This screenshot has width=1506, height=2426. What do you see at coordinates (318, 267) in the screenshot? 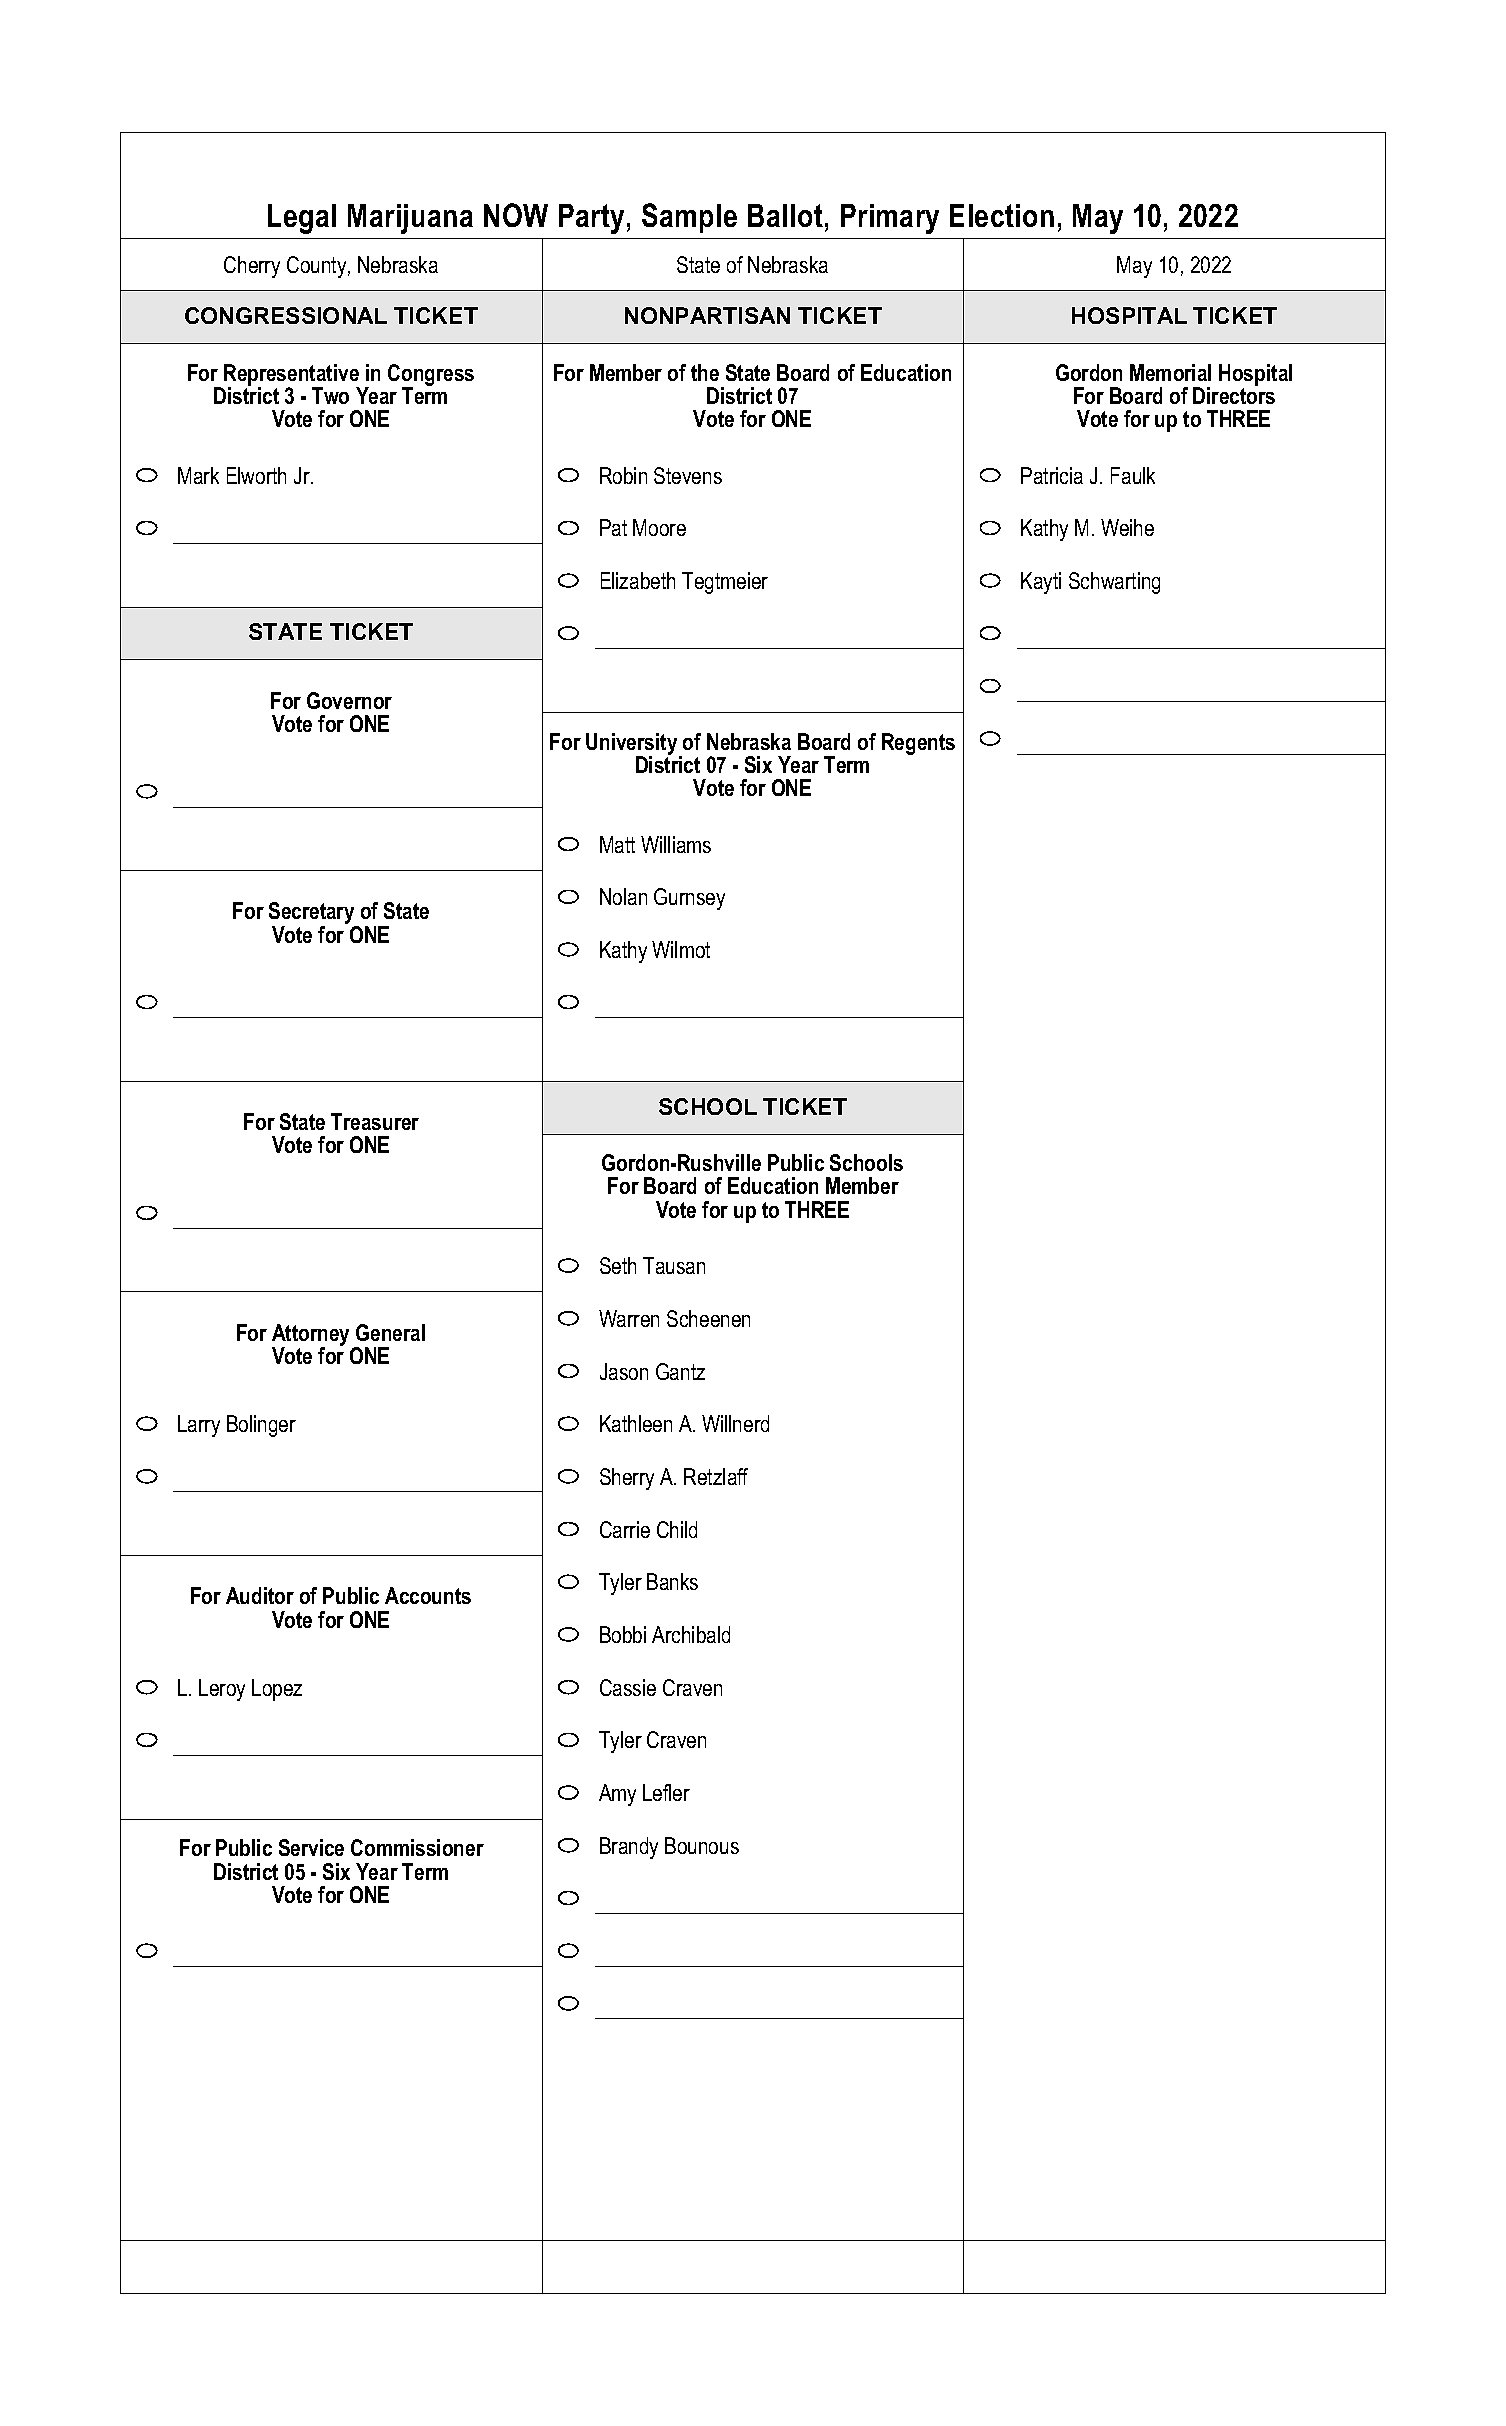
I see `County` at bounding box center [318, 267].
